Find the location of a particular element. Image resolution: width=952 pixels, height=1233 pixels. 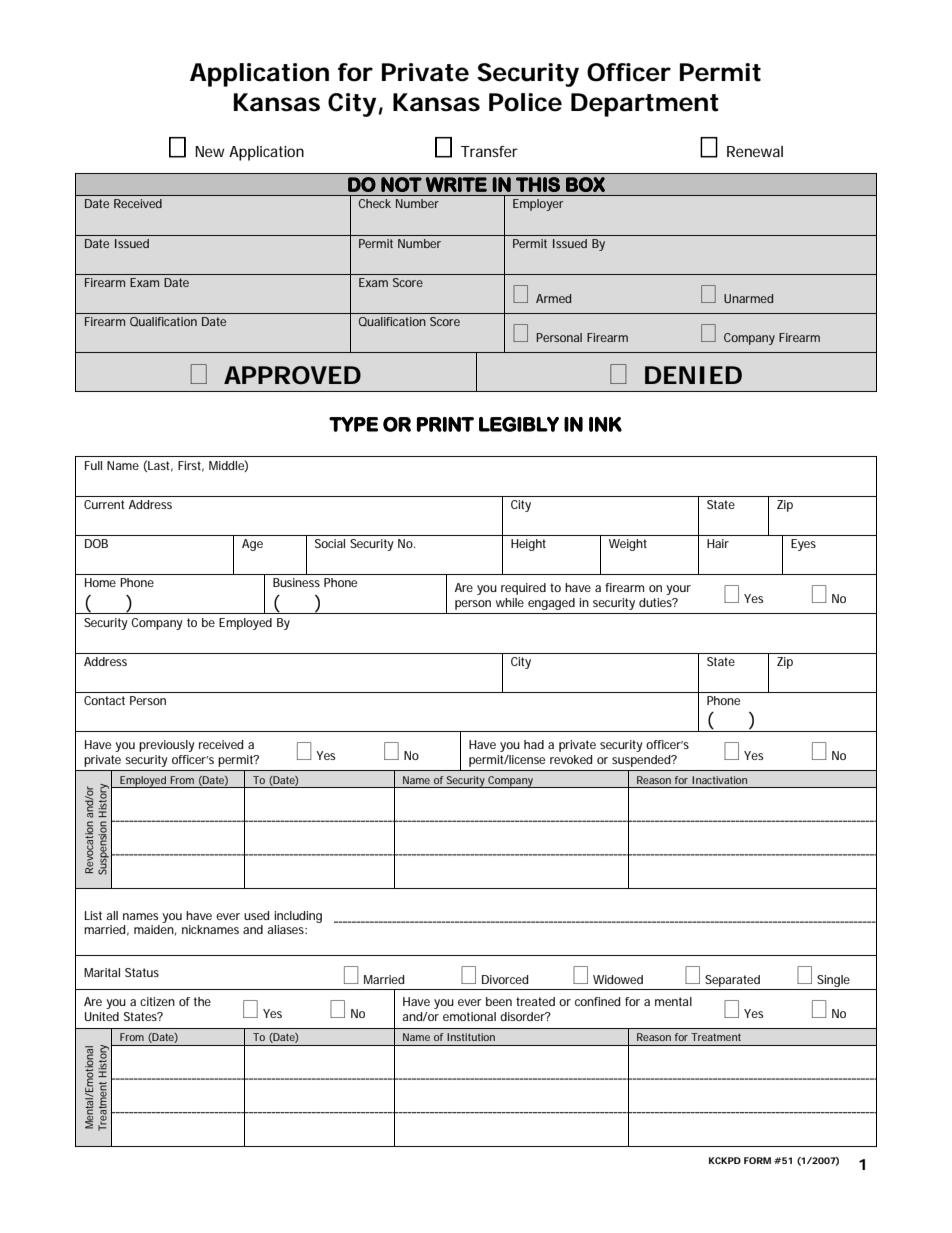

Check is located at coordinates (374, 203).
